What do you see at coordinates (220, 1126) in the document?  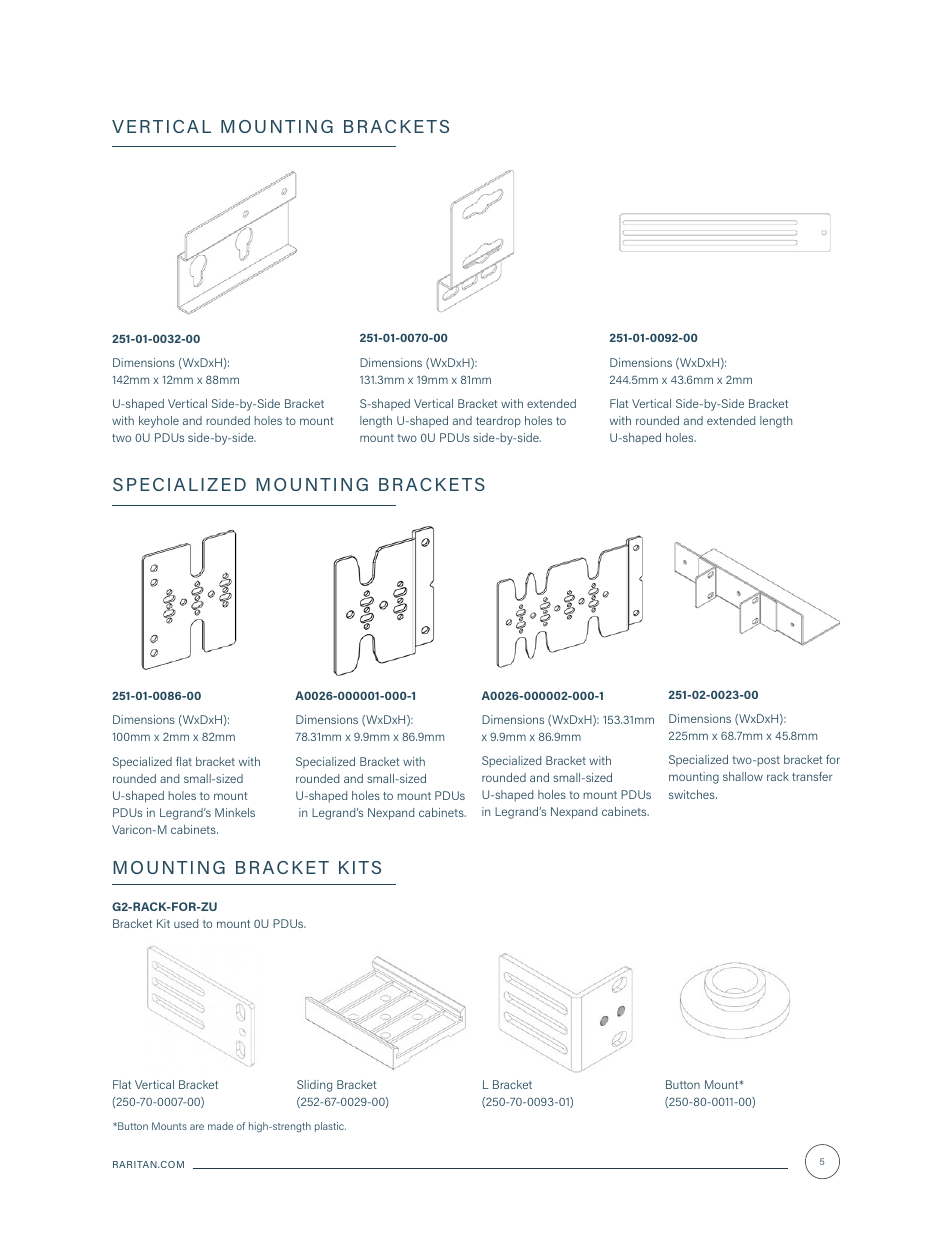 I see `made` at bounding box center [220, 1126].
